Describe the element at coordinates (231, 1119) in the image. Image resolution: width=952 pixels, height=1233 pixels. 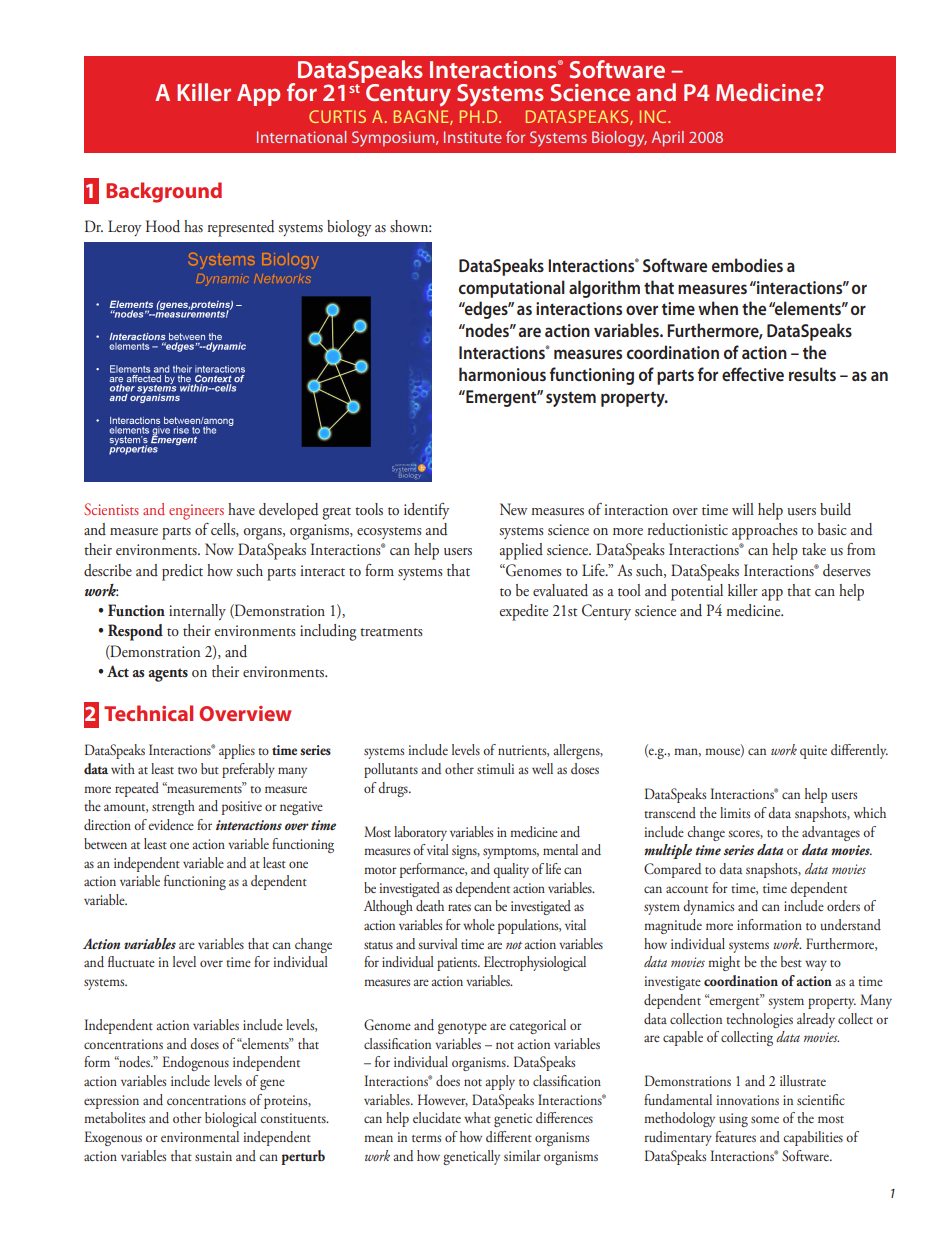
I see `biological` at that location.
